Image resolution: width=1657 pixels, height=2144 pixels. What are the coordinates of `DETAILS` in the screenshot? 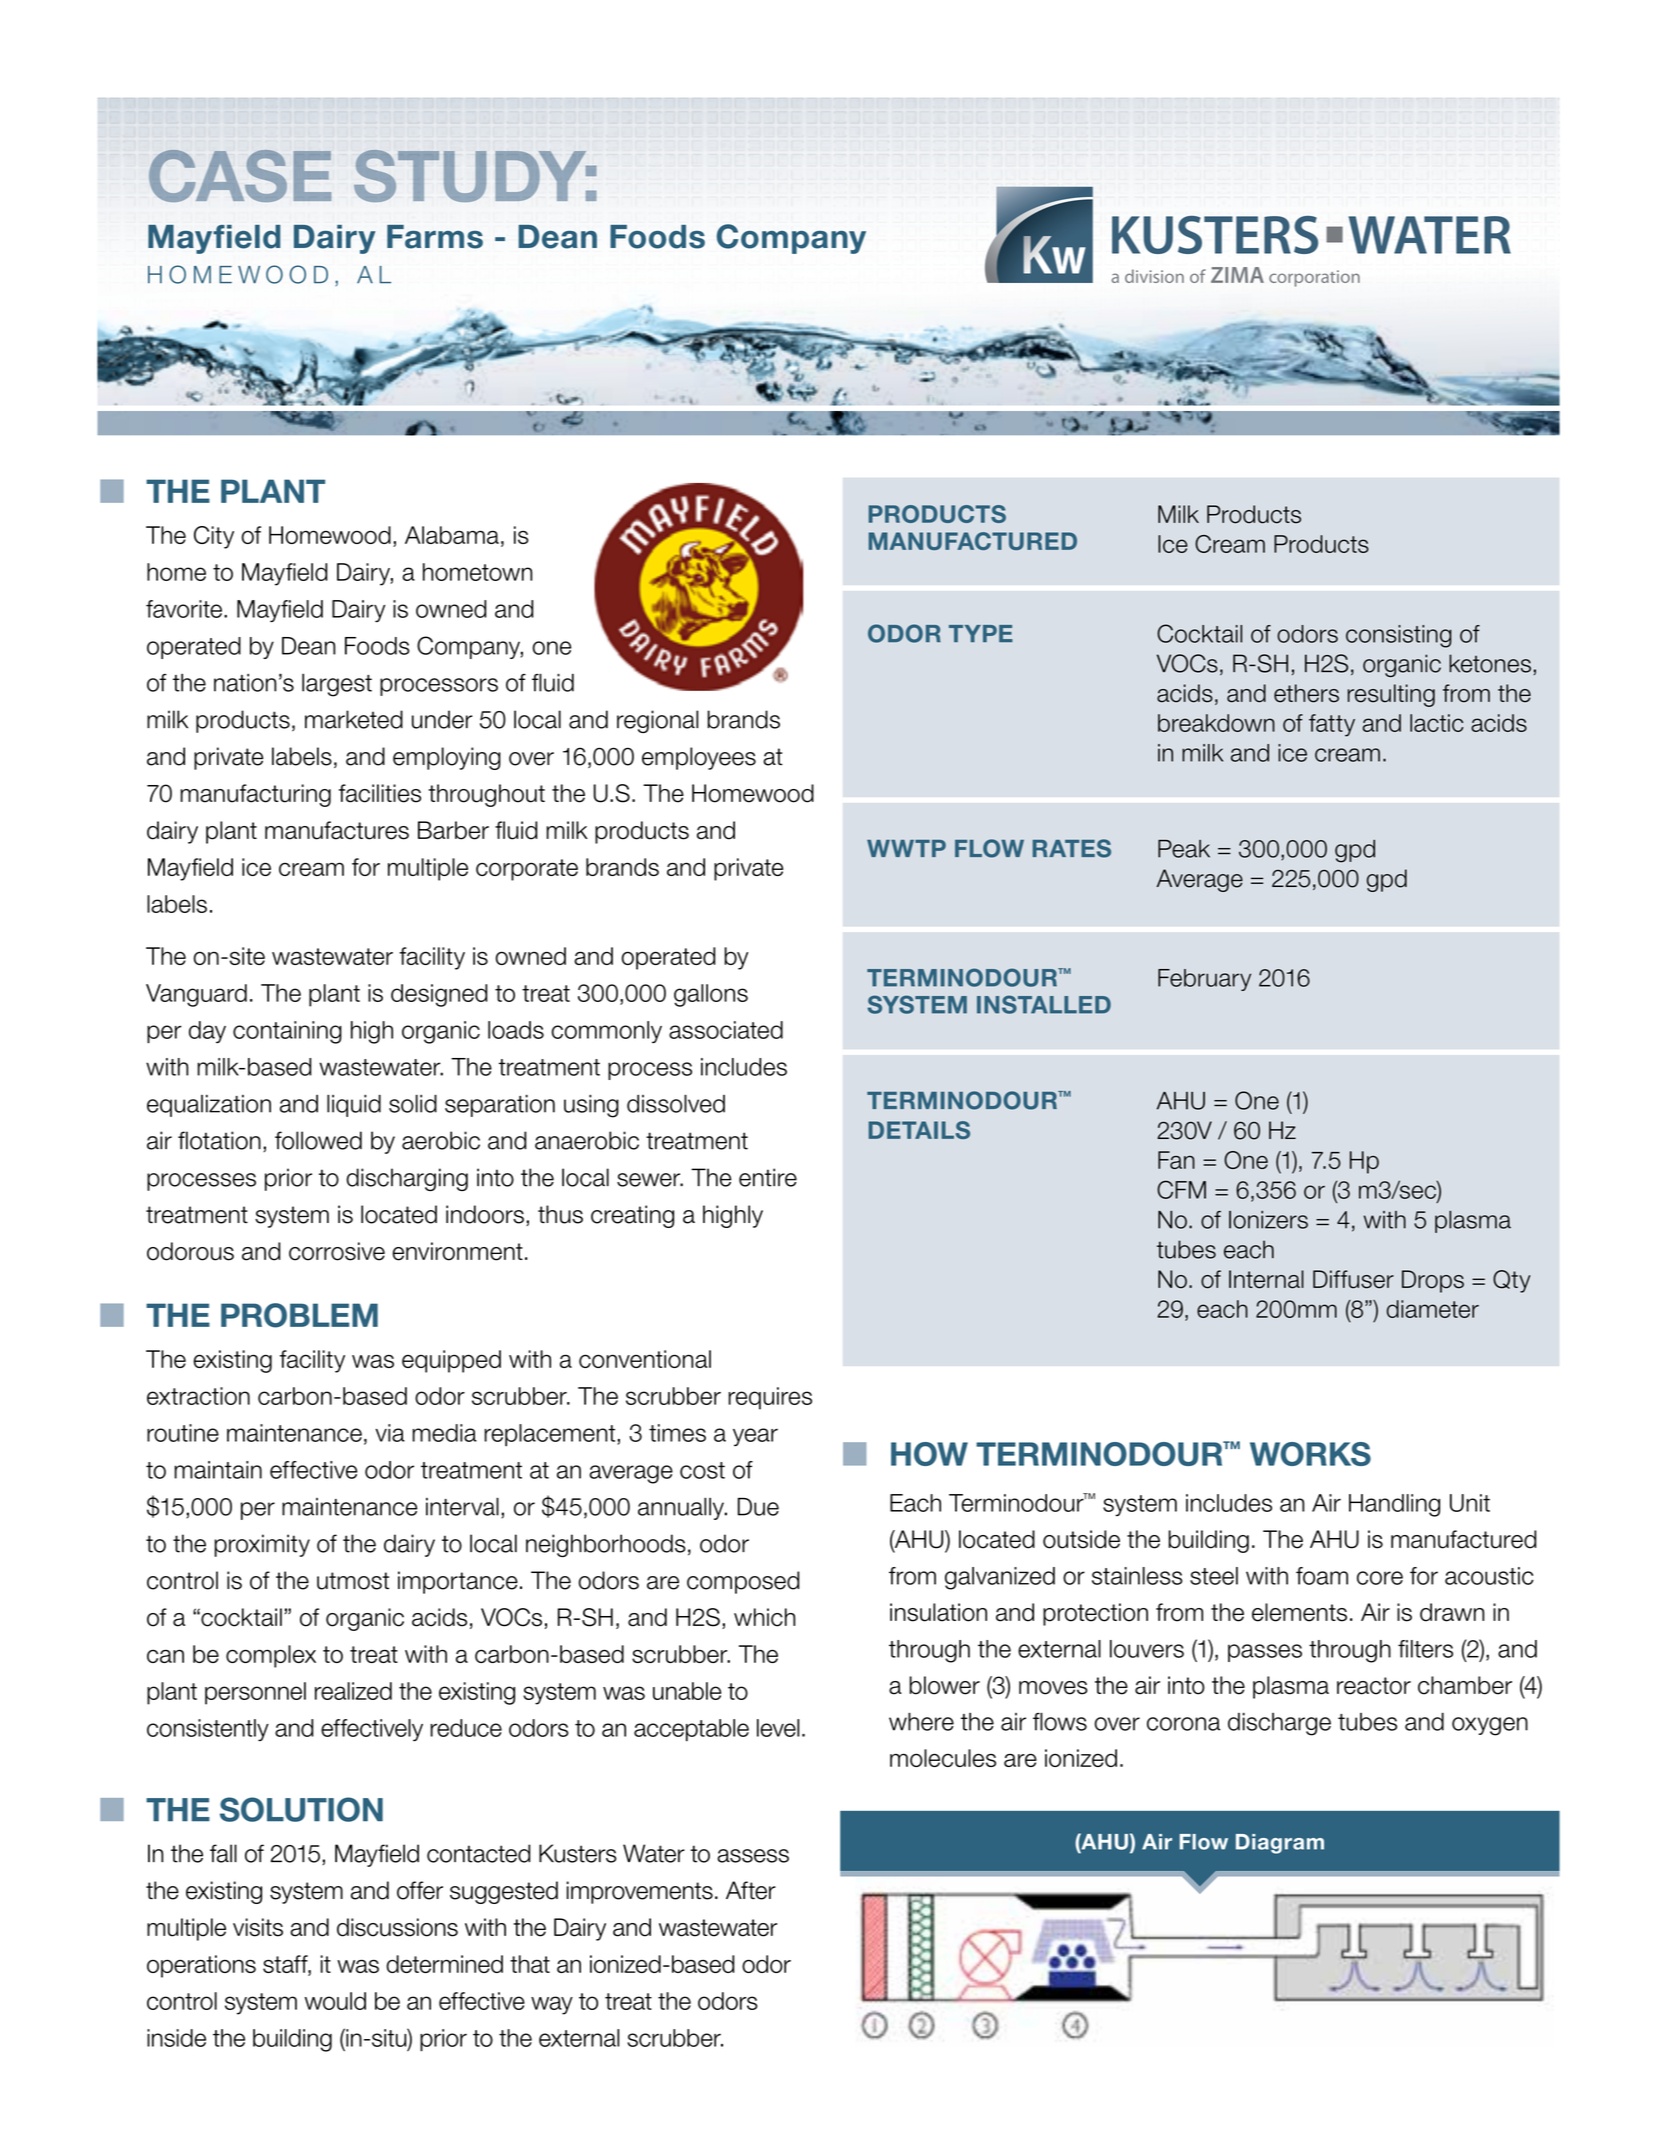 It's located at (919, 1130).
